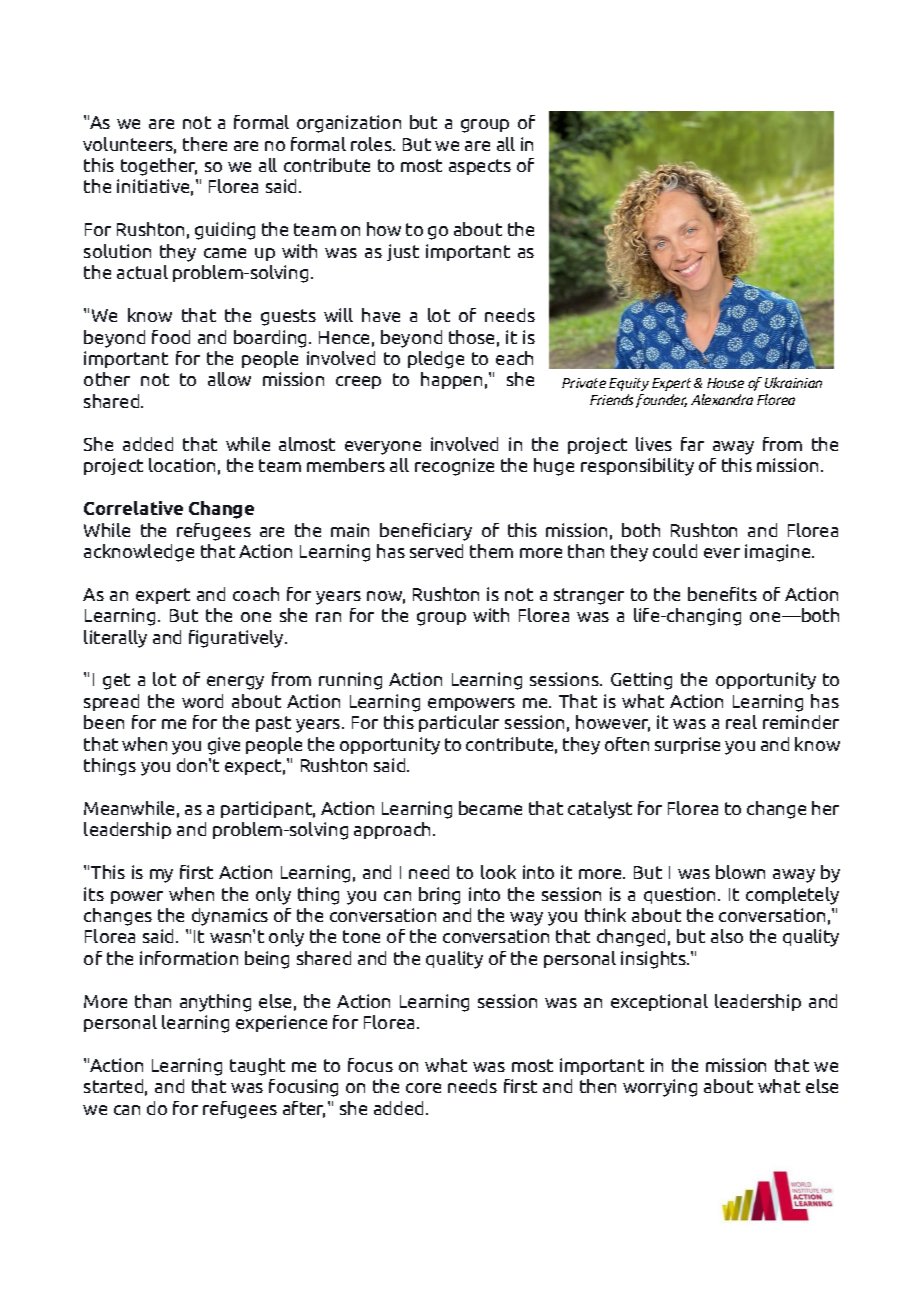  Describe the element at coordinates (480, 167) in the image. I see `aspects` at that location.
